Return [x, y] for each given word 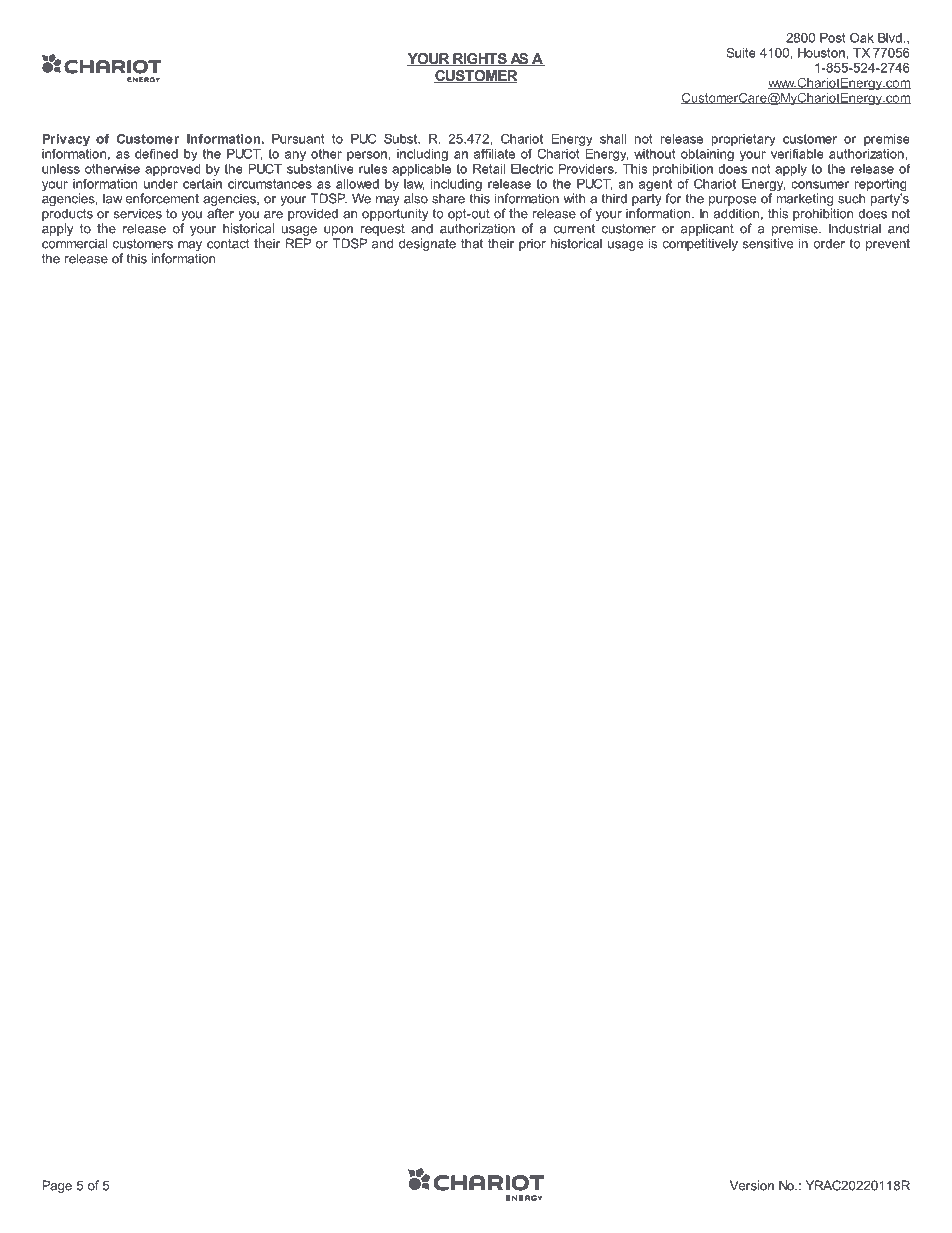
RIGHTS [480, 59]
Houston [821, 53]
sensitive [768, 243]
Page [57, 1186]
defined [156, 153]
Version [752, 1185]
